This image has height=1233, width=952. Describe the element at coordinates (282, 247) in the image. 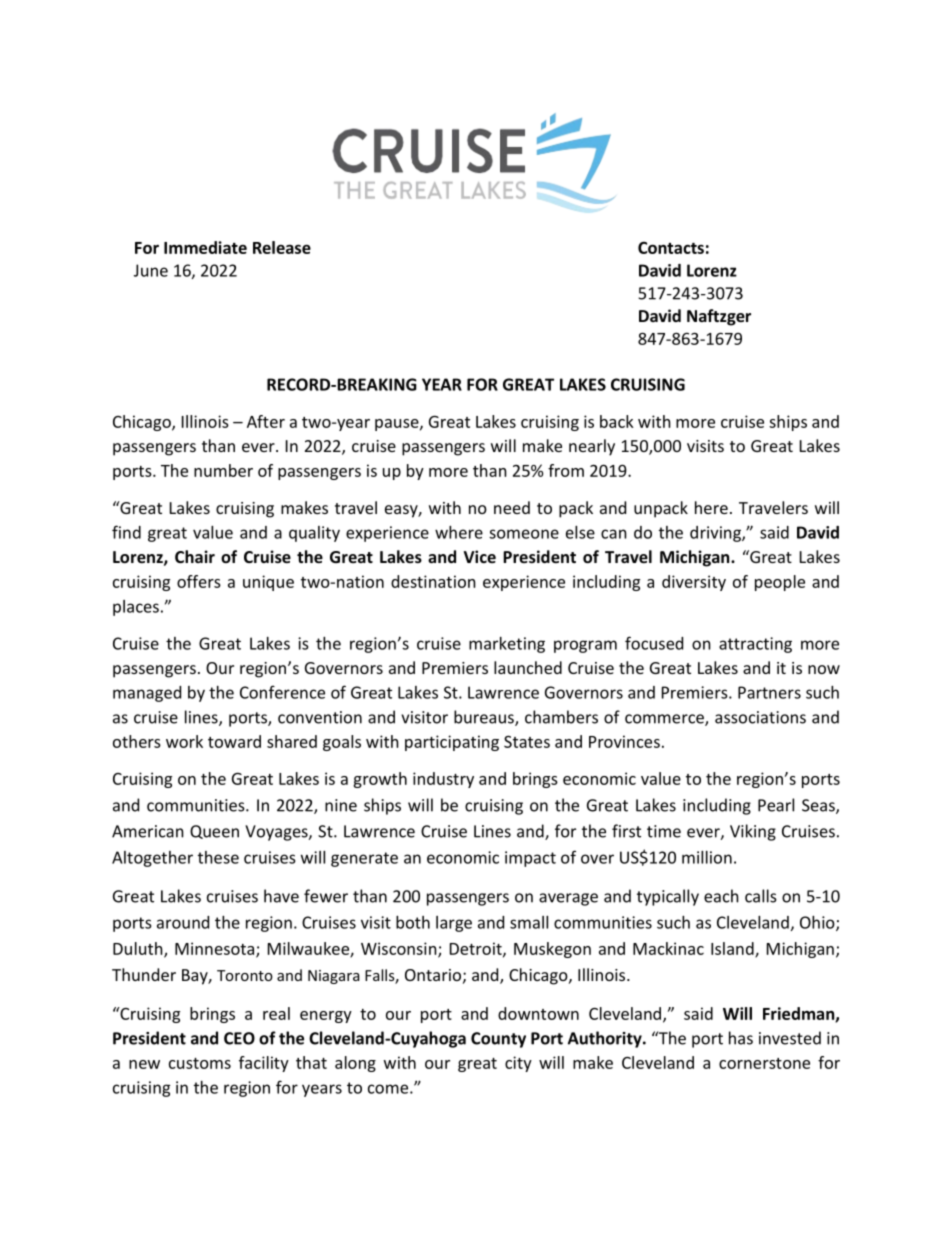

I see `Release` at that location.
